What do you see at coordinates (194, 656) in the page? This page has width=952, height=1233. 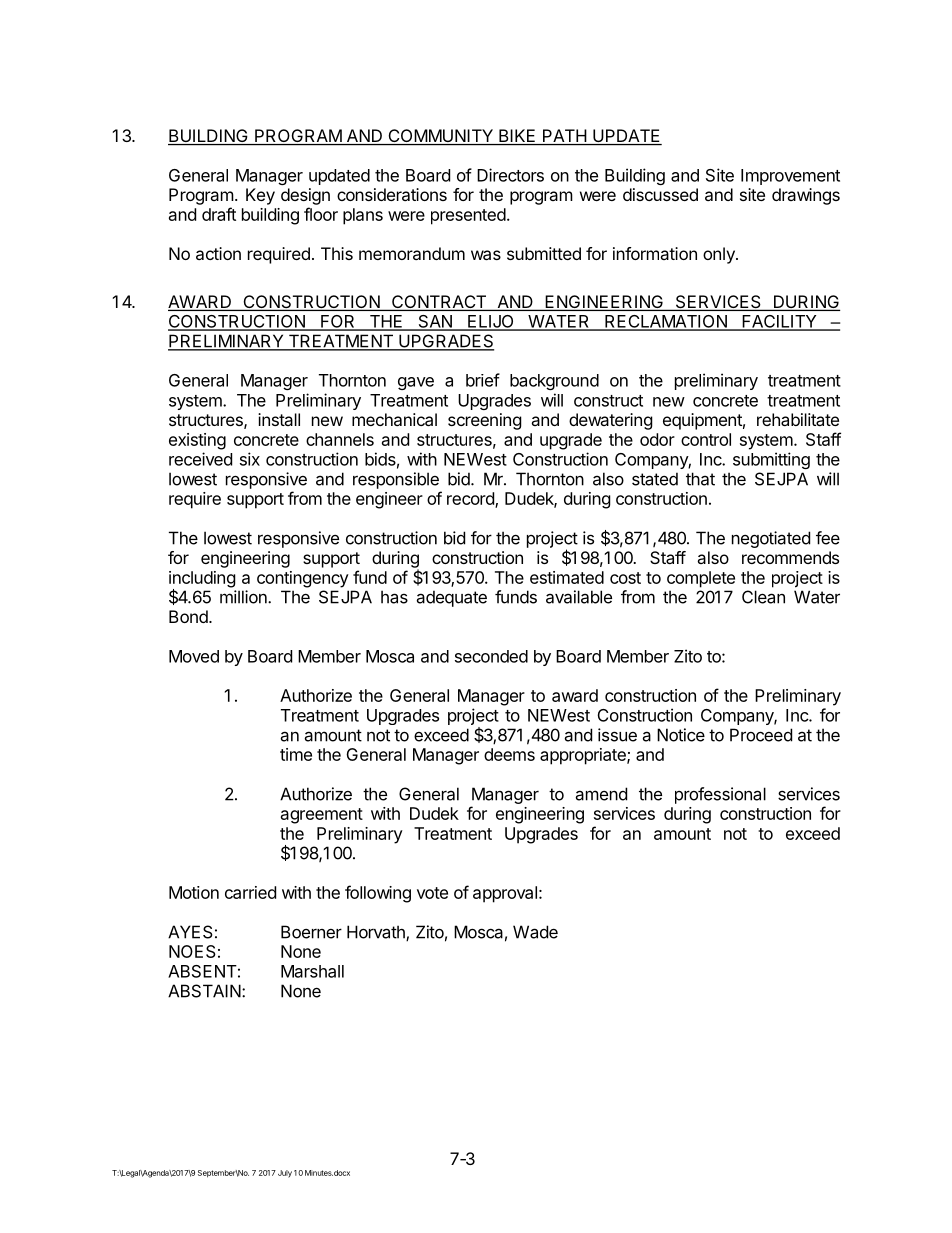 I see `Moved` at bounding box center [194, 656].
